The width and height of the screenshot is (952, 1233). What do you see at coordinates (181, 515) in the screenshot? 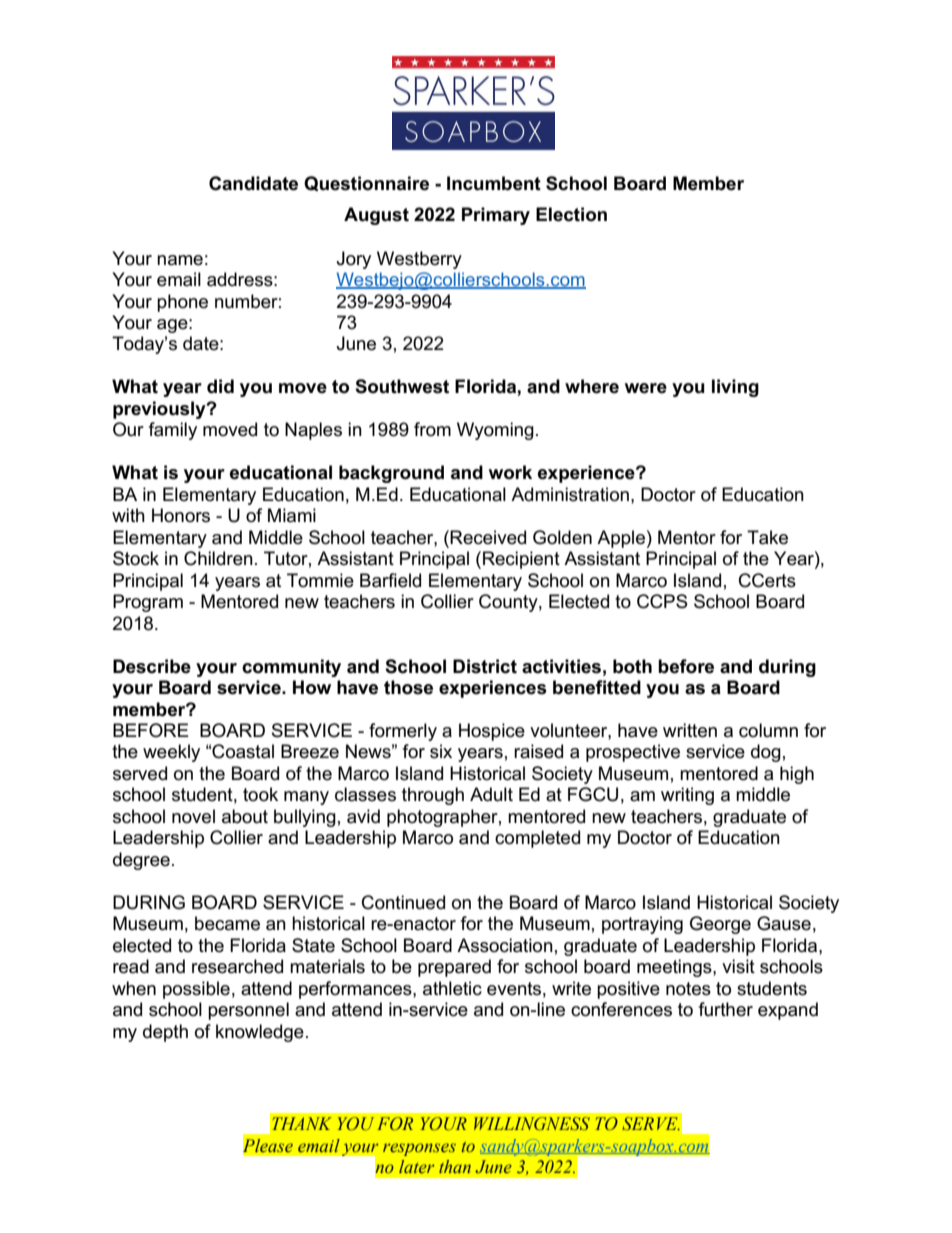
I see `Honors` at bounding box center [181, 515].
